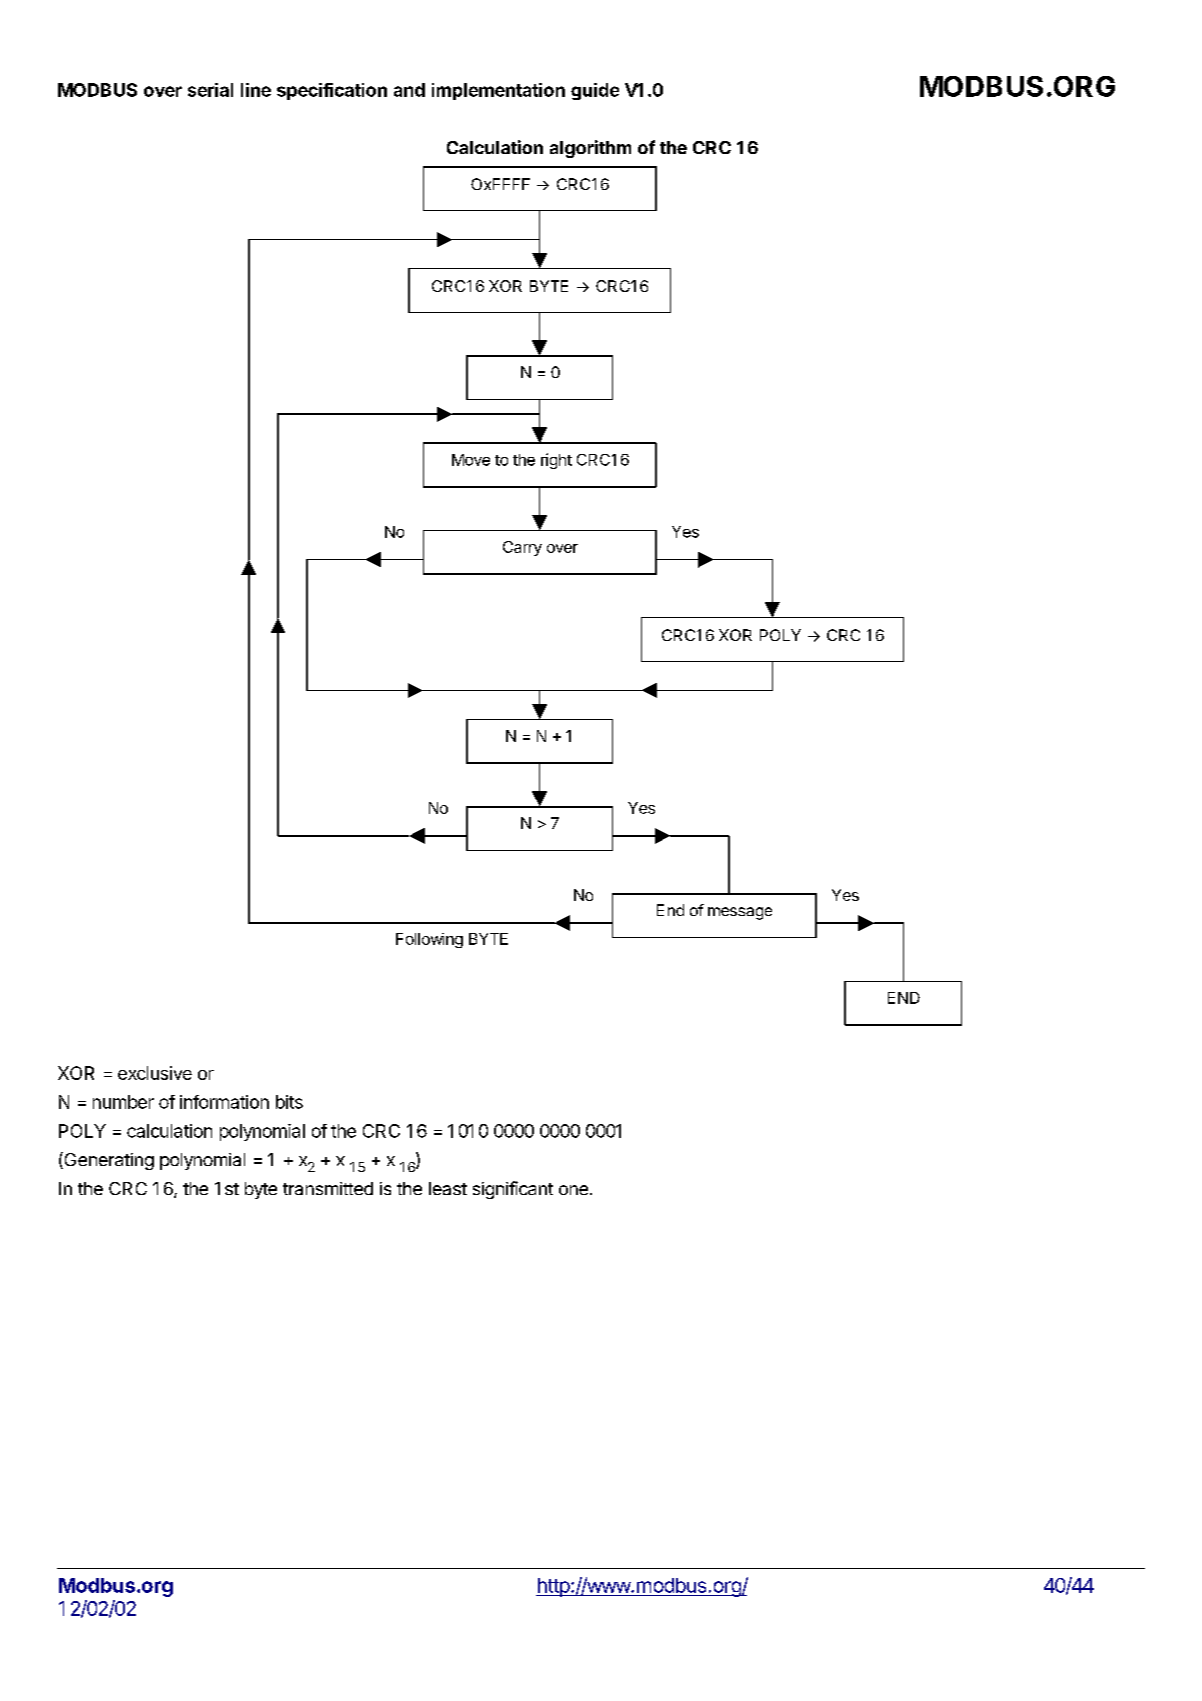  I want to click on Carry, so click(522, 548).
